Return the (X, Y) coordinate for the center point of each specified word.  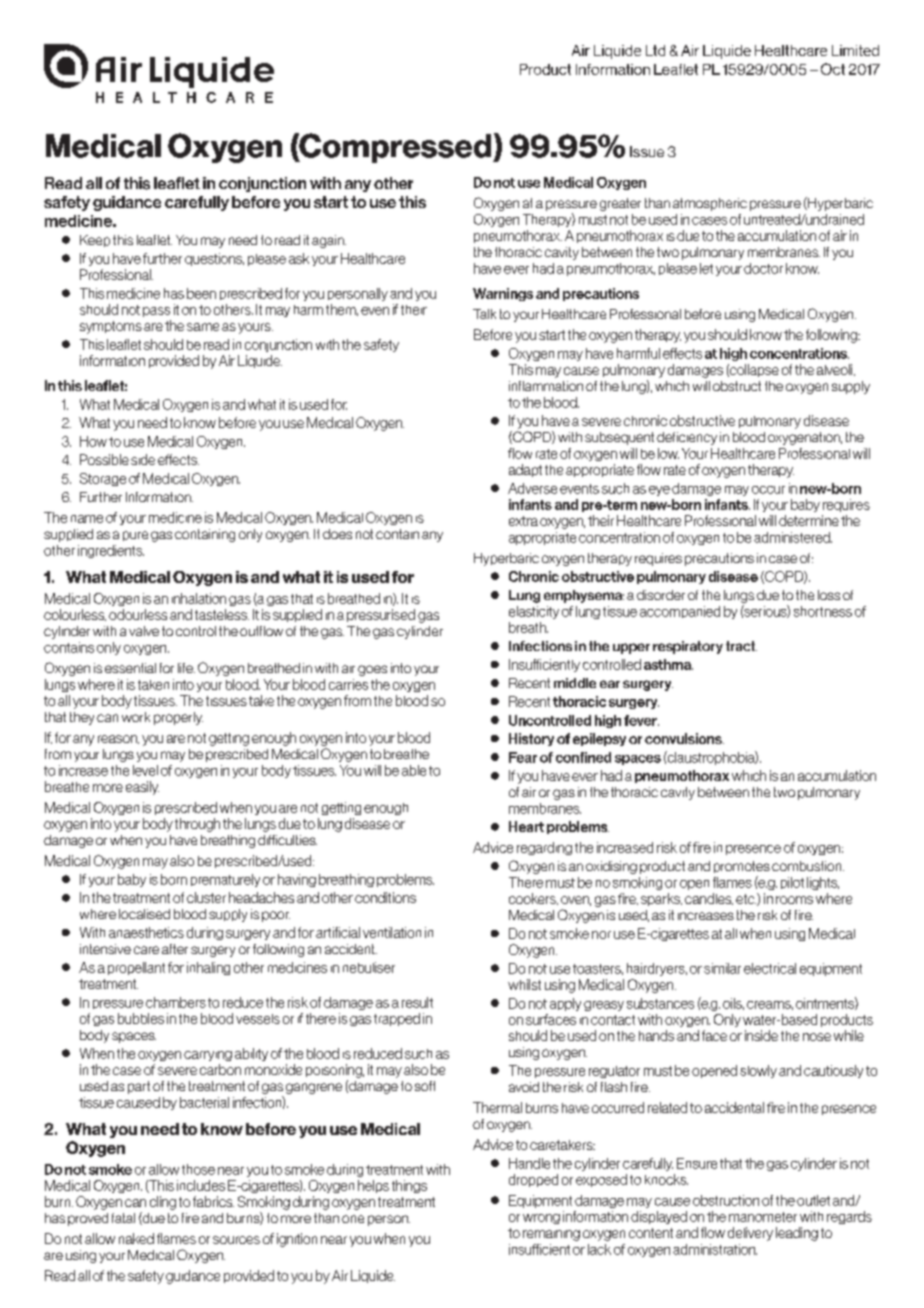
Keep (95, 241)
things (409, 1186)
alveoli (836, 370)
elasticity (534, 612)
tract (741, 646)
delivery (750, 1234)
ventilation (392, 932)
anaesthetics (146, 932)
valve (144, 631)
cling (163, 1203)
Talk (484, 314)
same (203, 327)
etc (746, 899)
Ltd (655, 50)
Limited (855, 50)
